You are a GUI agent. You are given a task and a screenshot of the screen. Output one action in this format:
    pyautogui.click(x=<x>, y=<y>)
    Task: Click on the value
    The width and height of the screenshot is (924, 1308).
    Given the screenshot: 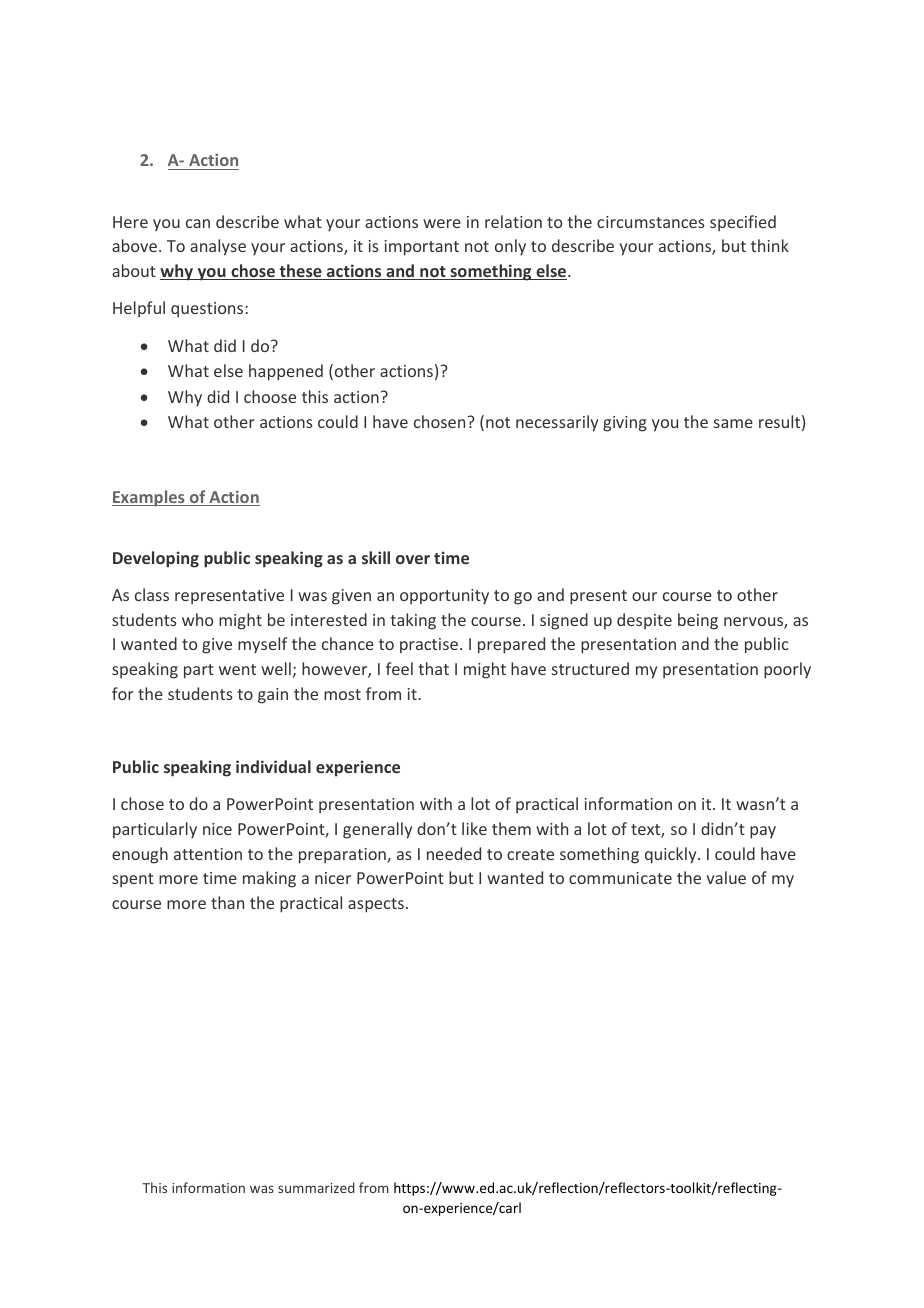 What is the action you would take?
    pyautogui.click(x=726, y=877)
